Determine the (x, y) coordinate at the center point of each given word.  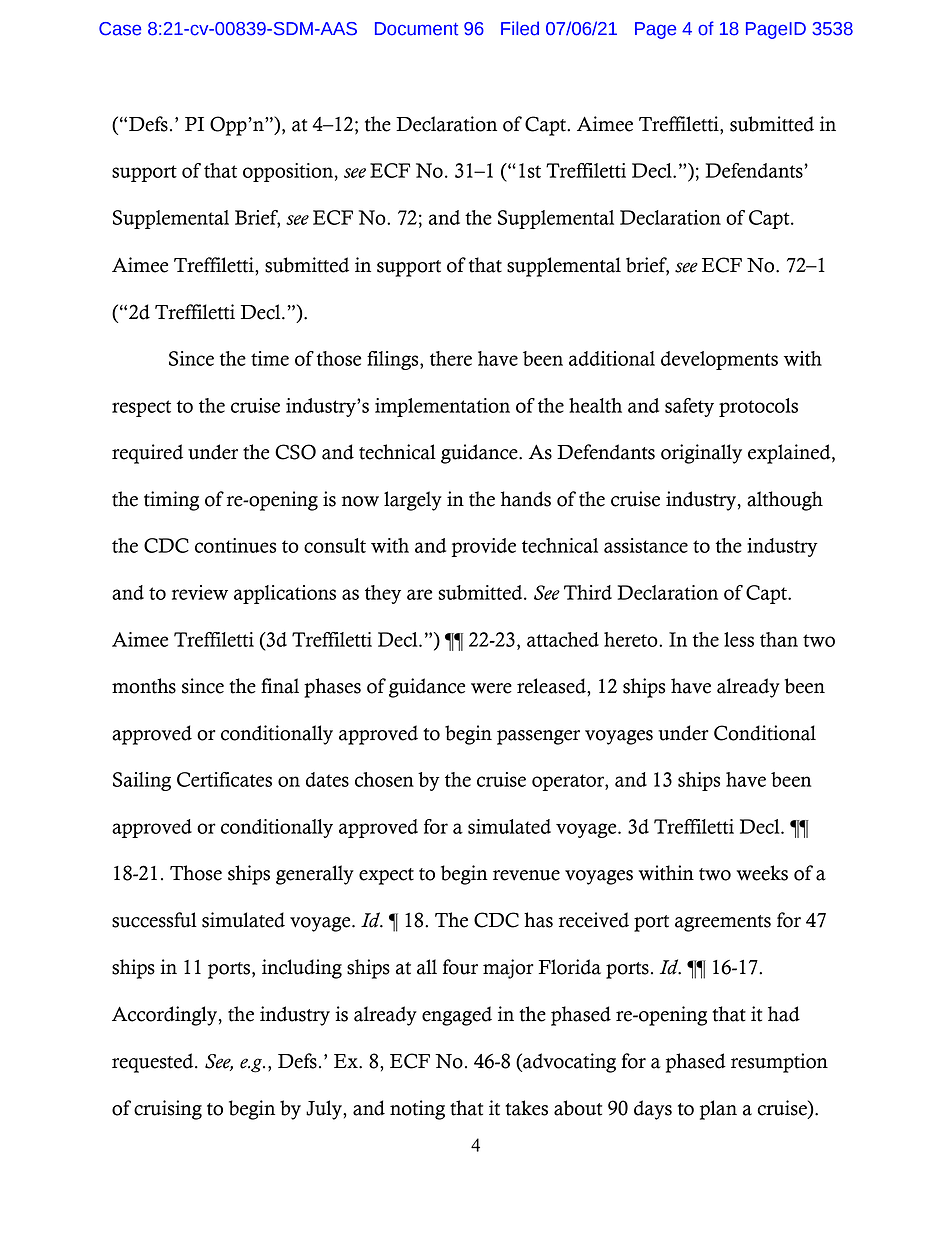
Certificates (224, 779)
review (200, 592)
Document (416, 29)
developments (719, 360)
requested (154, 1063)
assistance (646, 545)
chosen (384, 779)
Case (120, 29)
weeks (762, 873)
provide (484, 547)
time (270, 358)
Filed (520, 28)
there (451, 358)
